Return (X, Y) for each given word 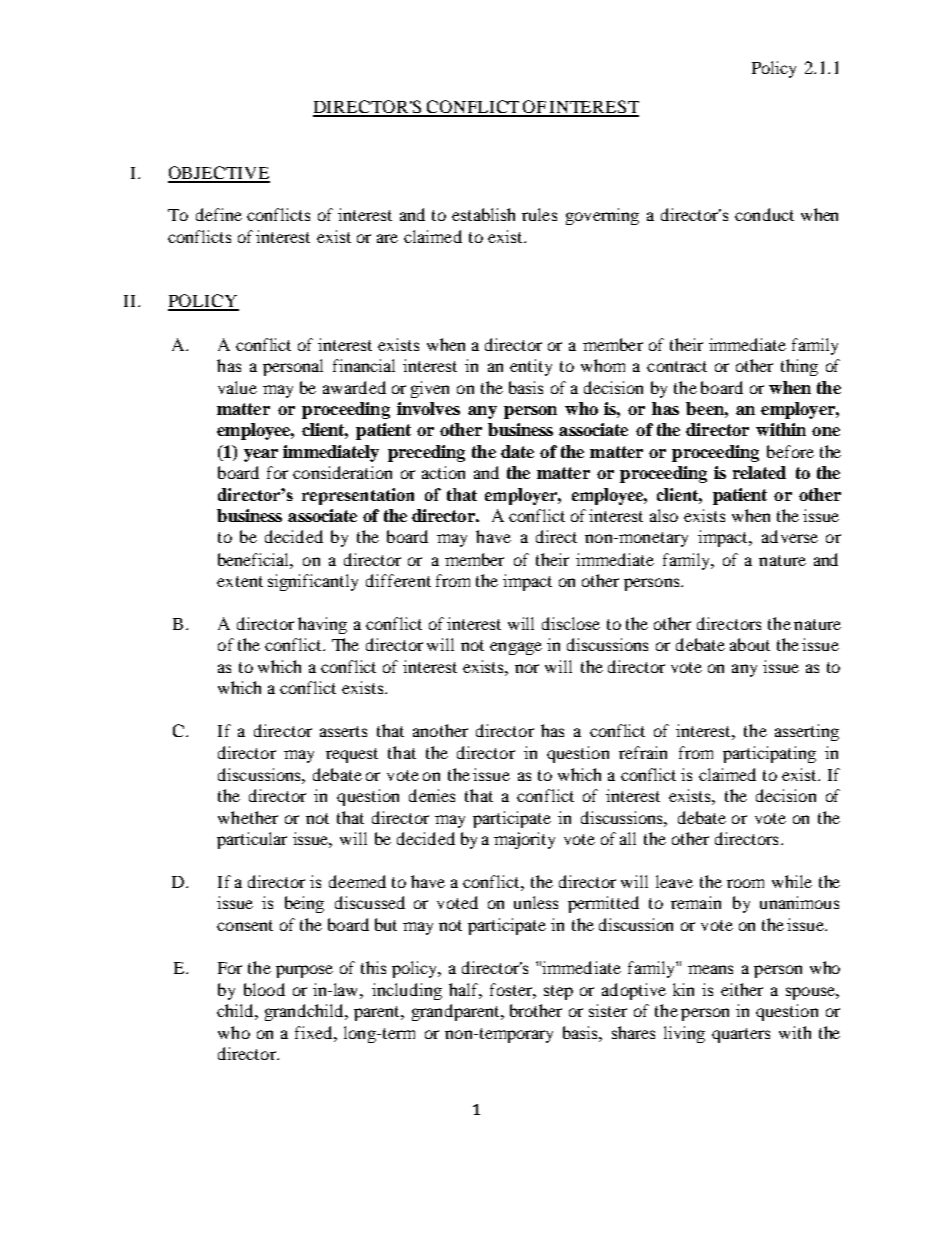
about (750, 644)
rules (539, 214)
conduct (764, 214)
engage (516, 648)
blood (264, 989)
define (219, 214)
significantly (313, 582)
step (558, 992)
